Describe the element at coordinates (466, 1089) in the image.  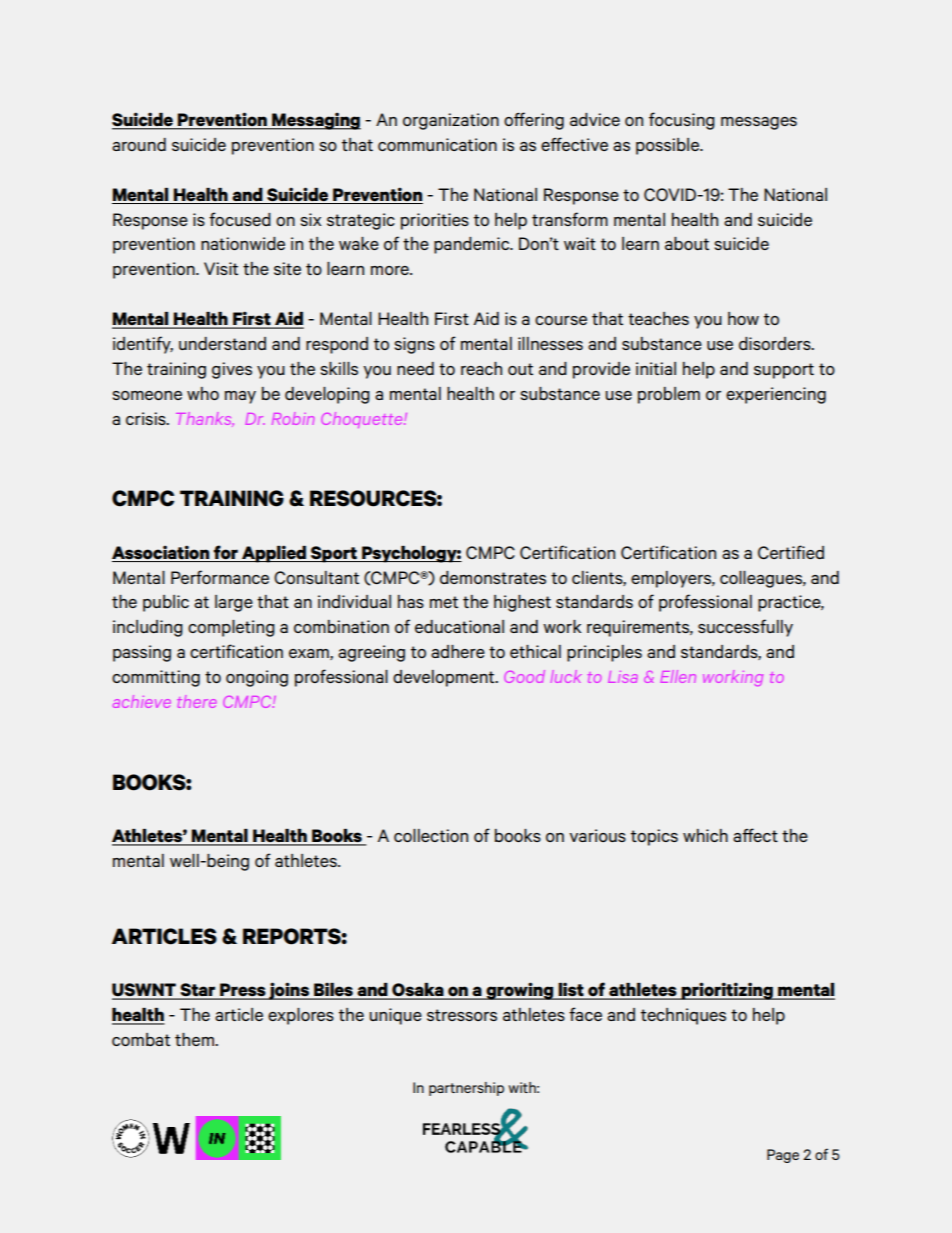
I see `partnership` at that location.
